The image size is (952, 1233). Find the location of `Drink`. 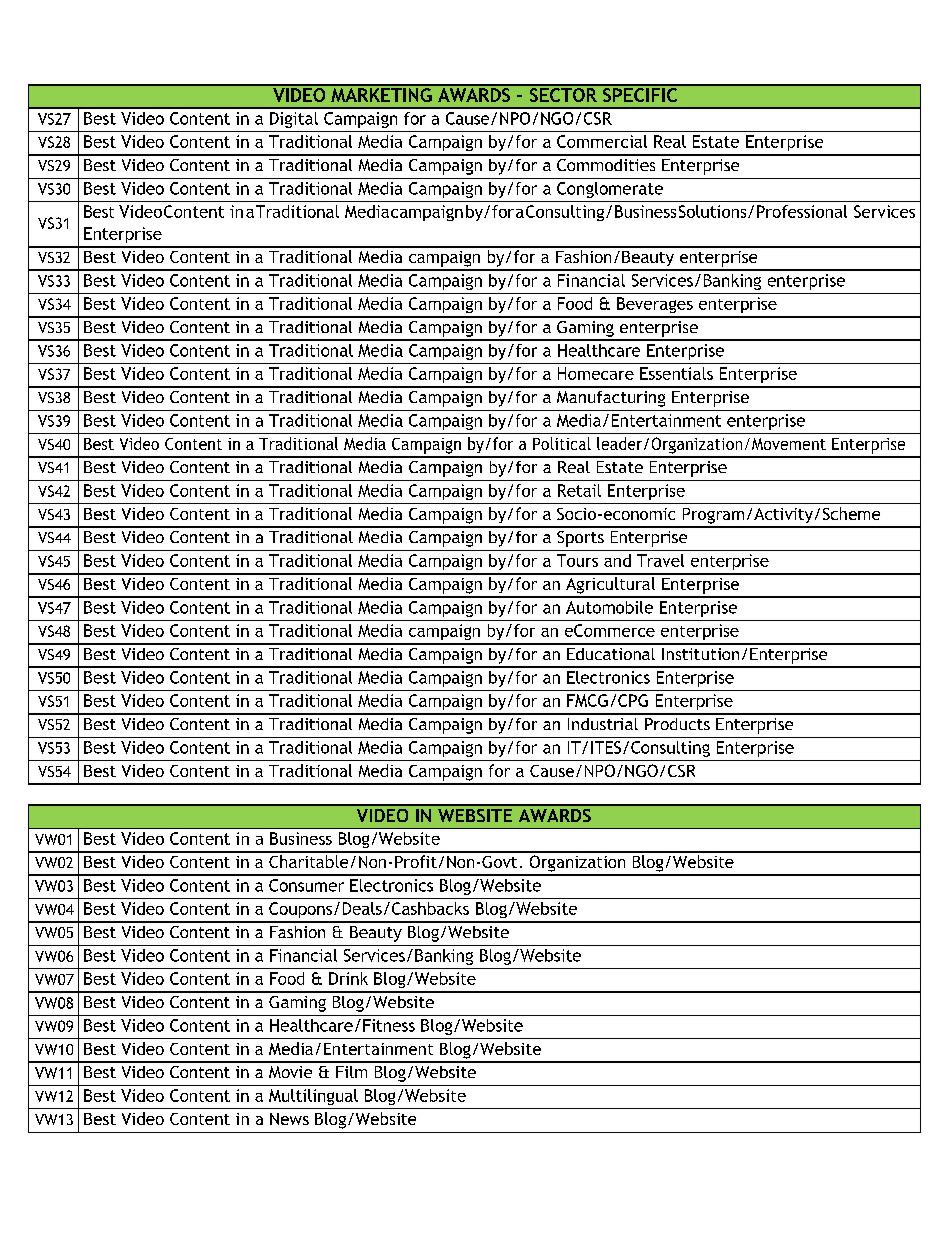

Drink is located at coordinates (348, 978).
